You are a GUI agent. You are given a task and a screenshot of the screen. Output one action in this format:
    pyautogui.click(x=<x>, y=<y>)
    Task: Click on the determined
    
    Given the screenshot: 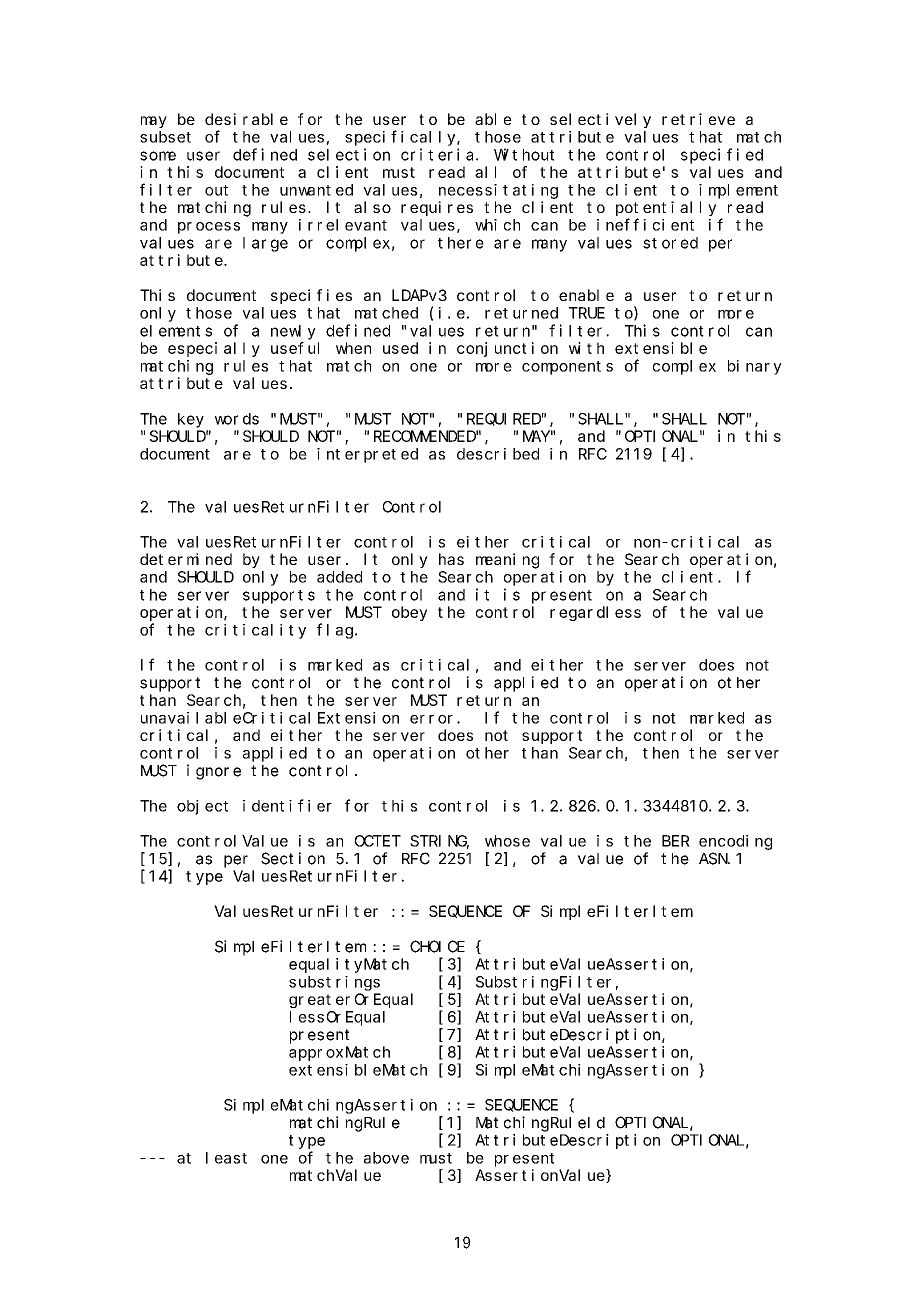 What is the action you would take?
    pyautogui.click(x=186, y=559)
